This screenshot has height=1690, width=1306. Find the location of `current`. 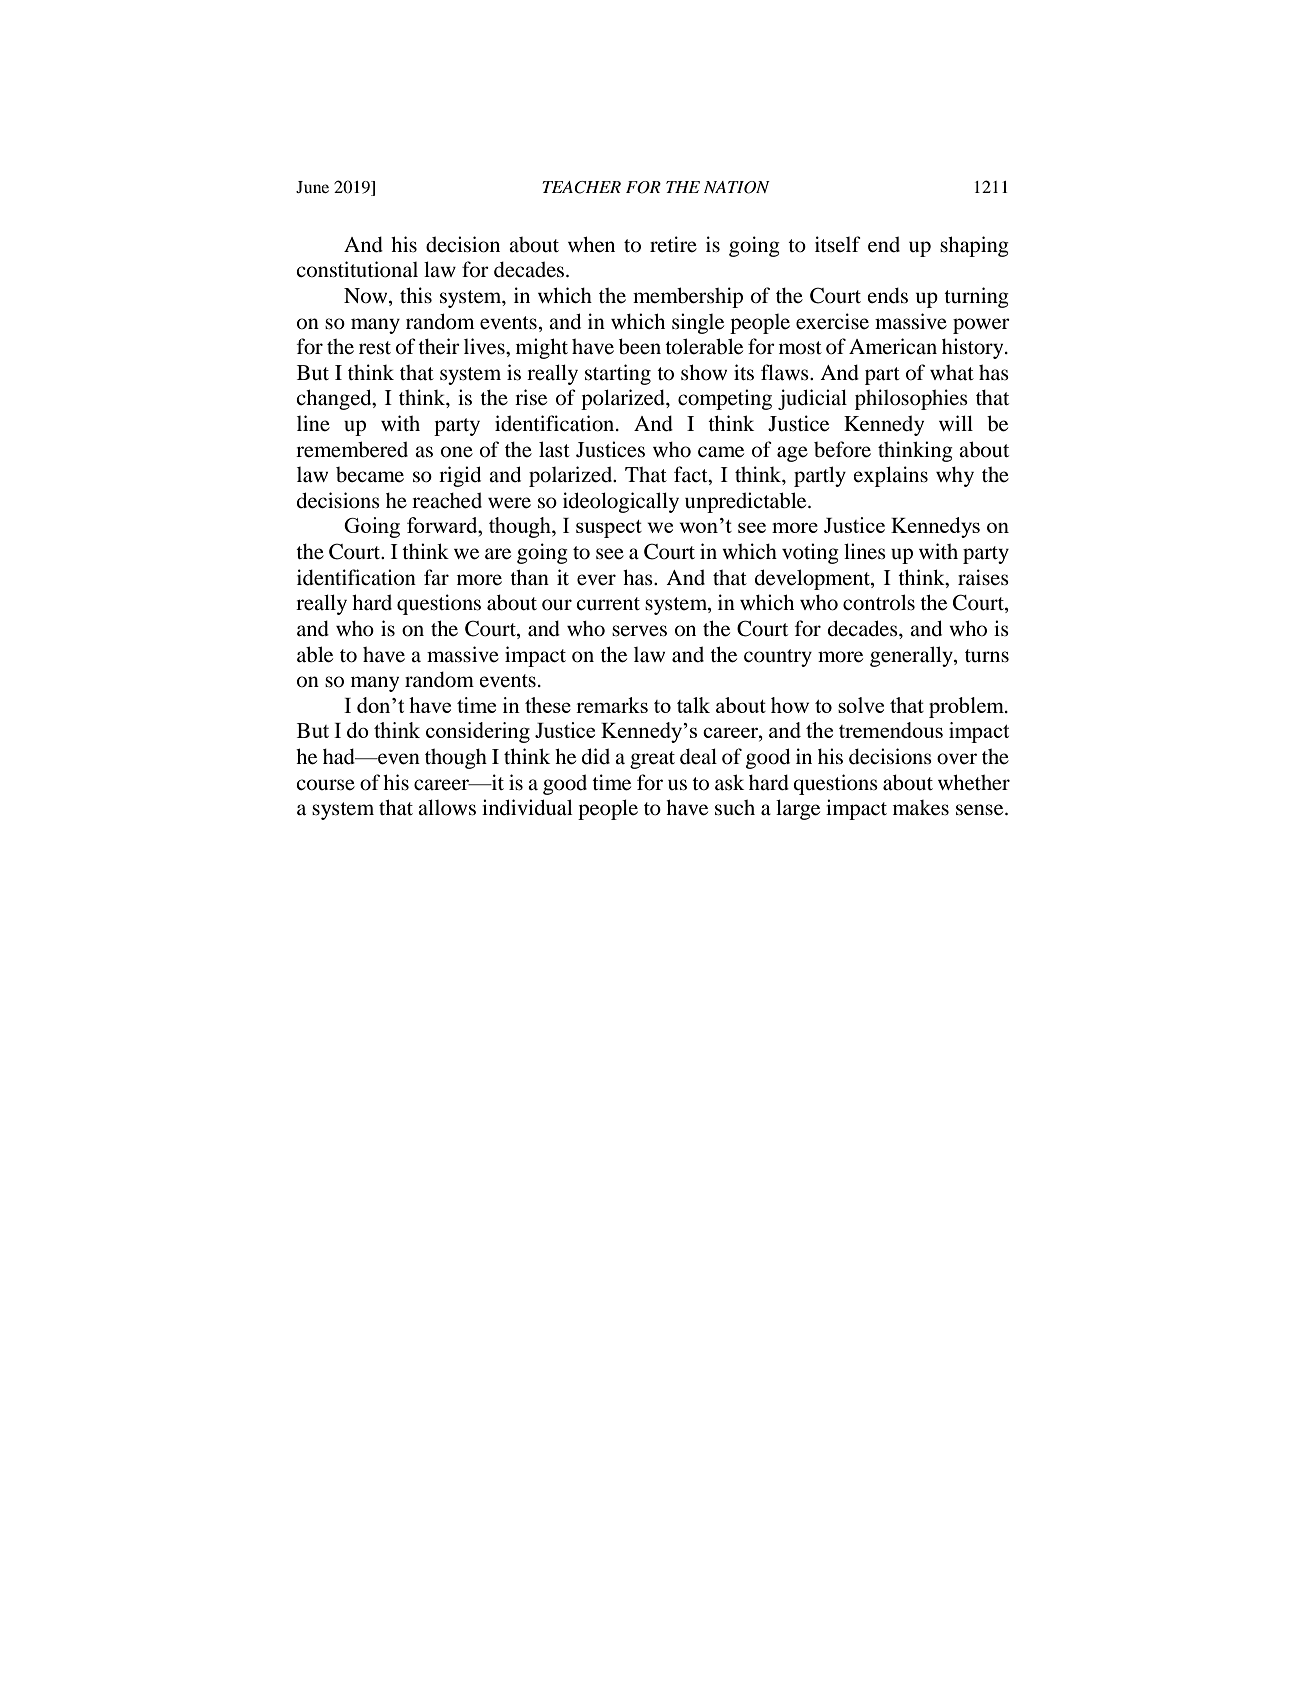

current is located at coordinates (608, 604).
